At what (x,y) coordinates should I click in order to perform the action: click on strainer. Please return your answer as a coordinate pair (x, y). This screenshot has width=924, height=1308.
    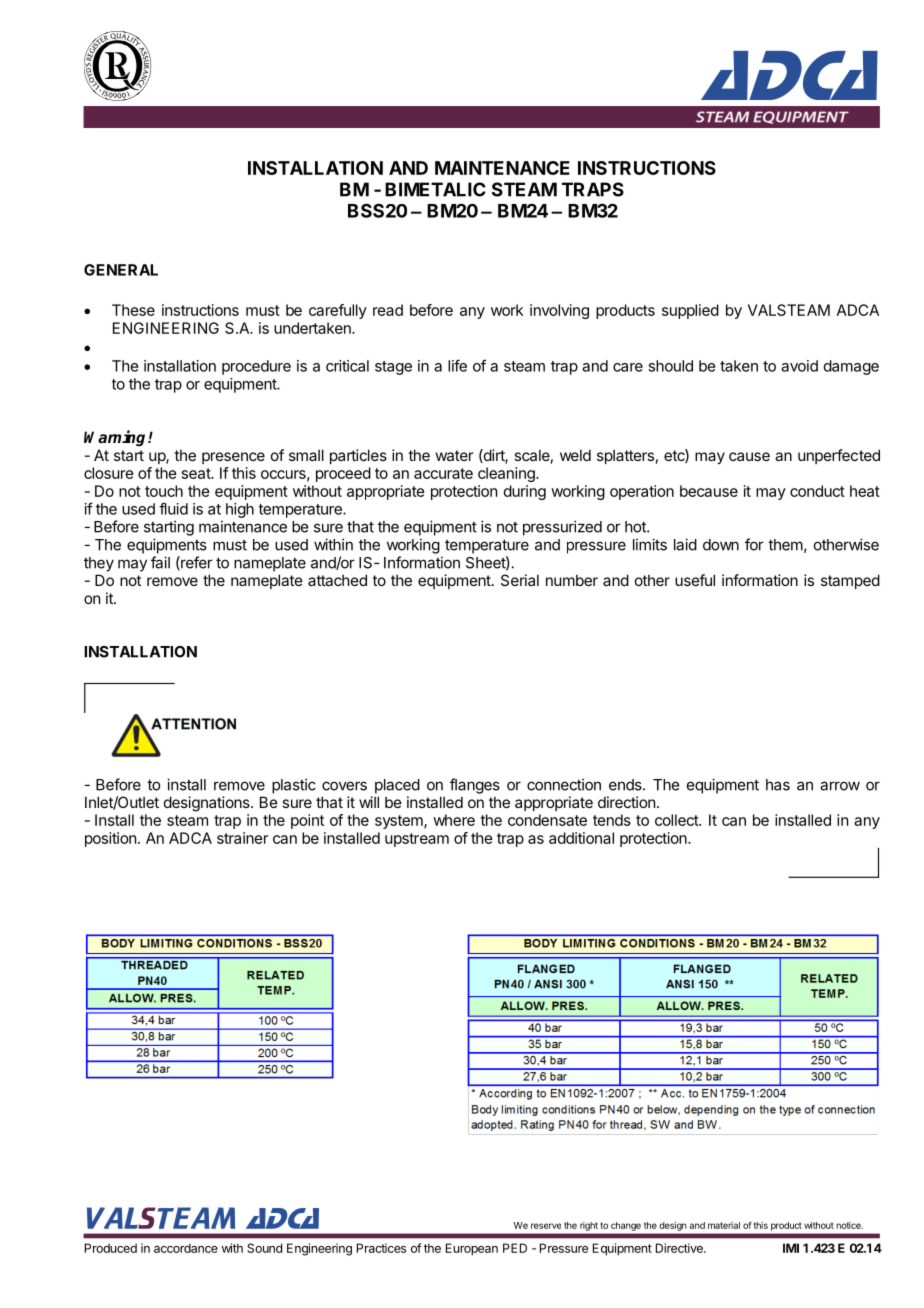
    Looking at the image, I should click on (242, 838).
